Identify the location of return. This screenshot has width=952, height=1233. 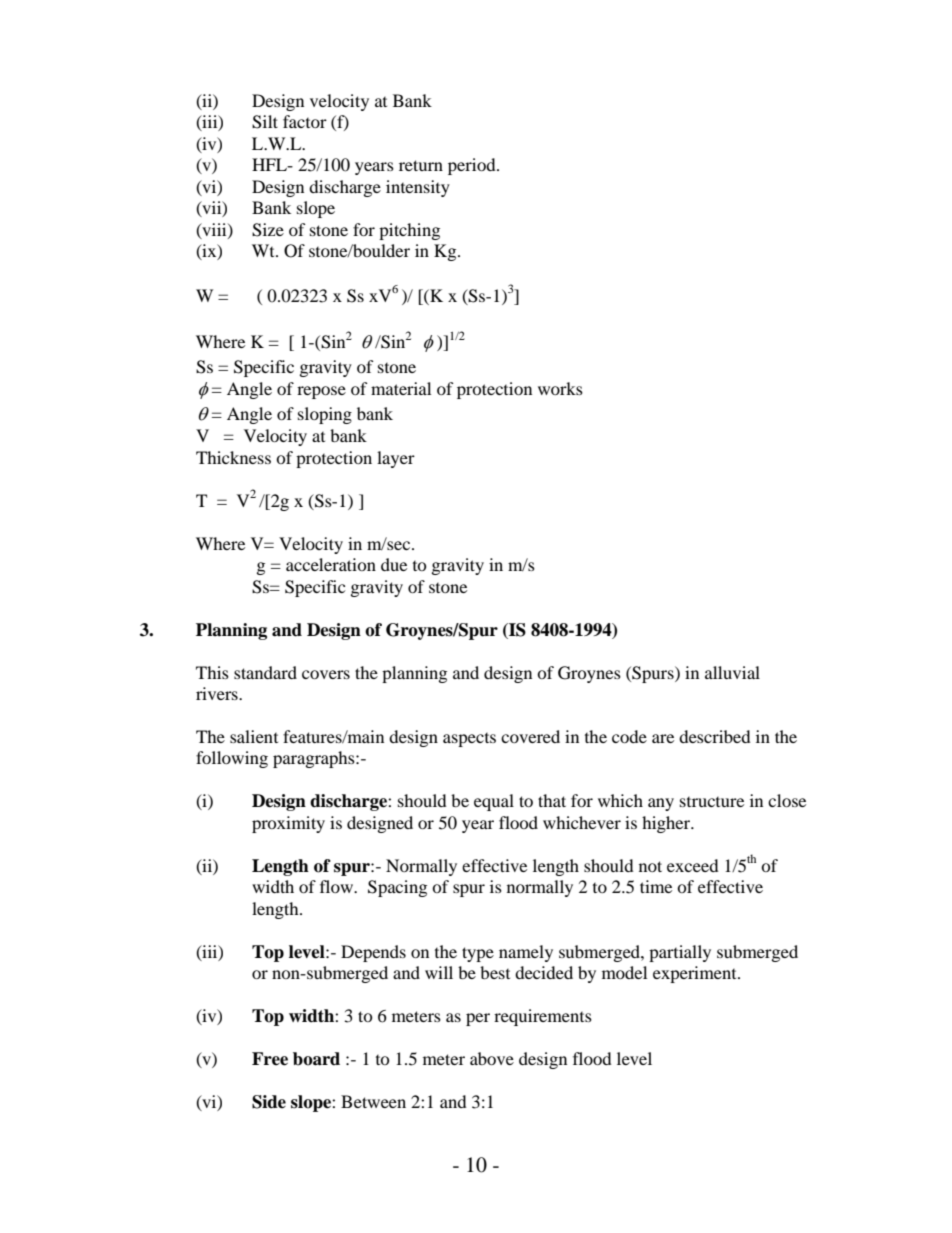
(421, 165).
